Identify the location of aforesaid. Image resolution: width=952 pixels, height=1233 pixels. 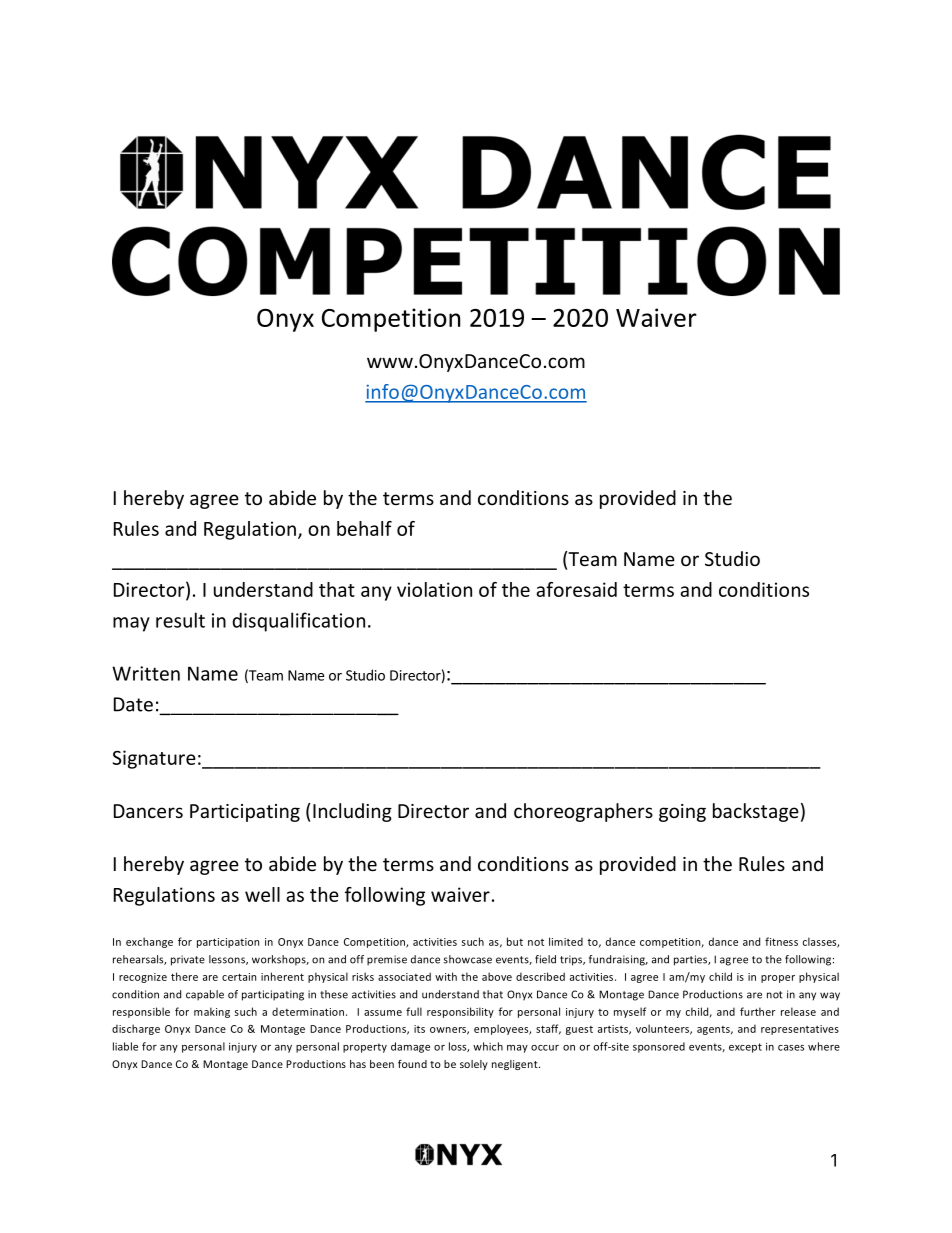
(576, 589).
